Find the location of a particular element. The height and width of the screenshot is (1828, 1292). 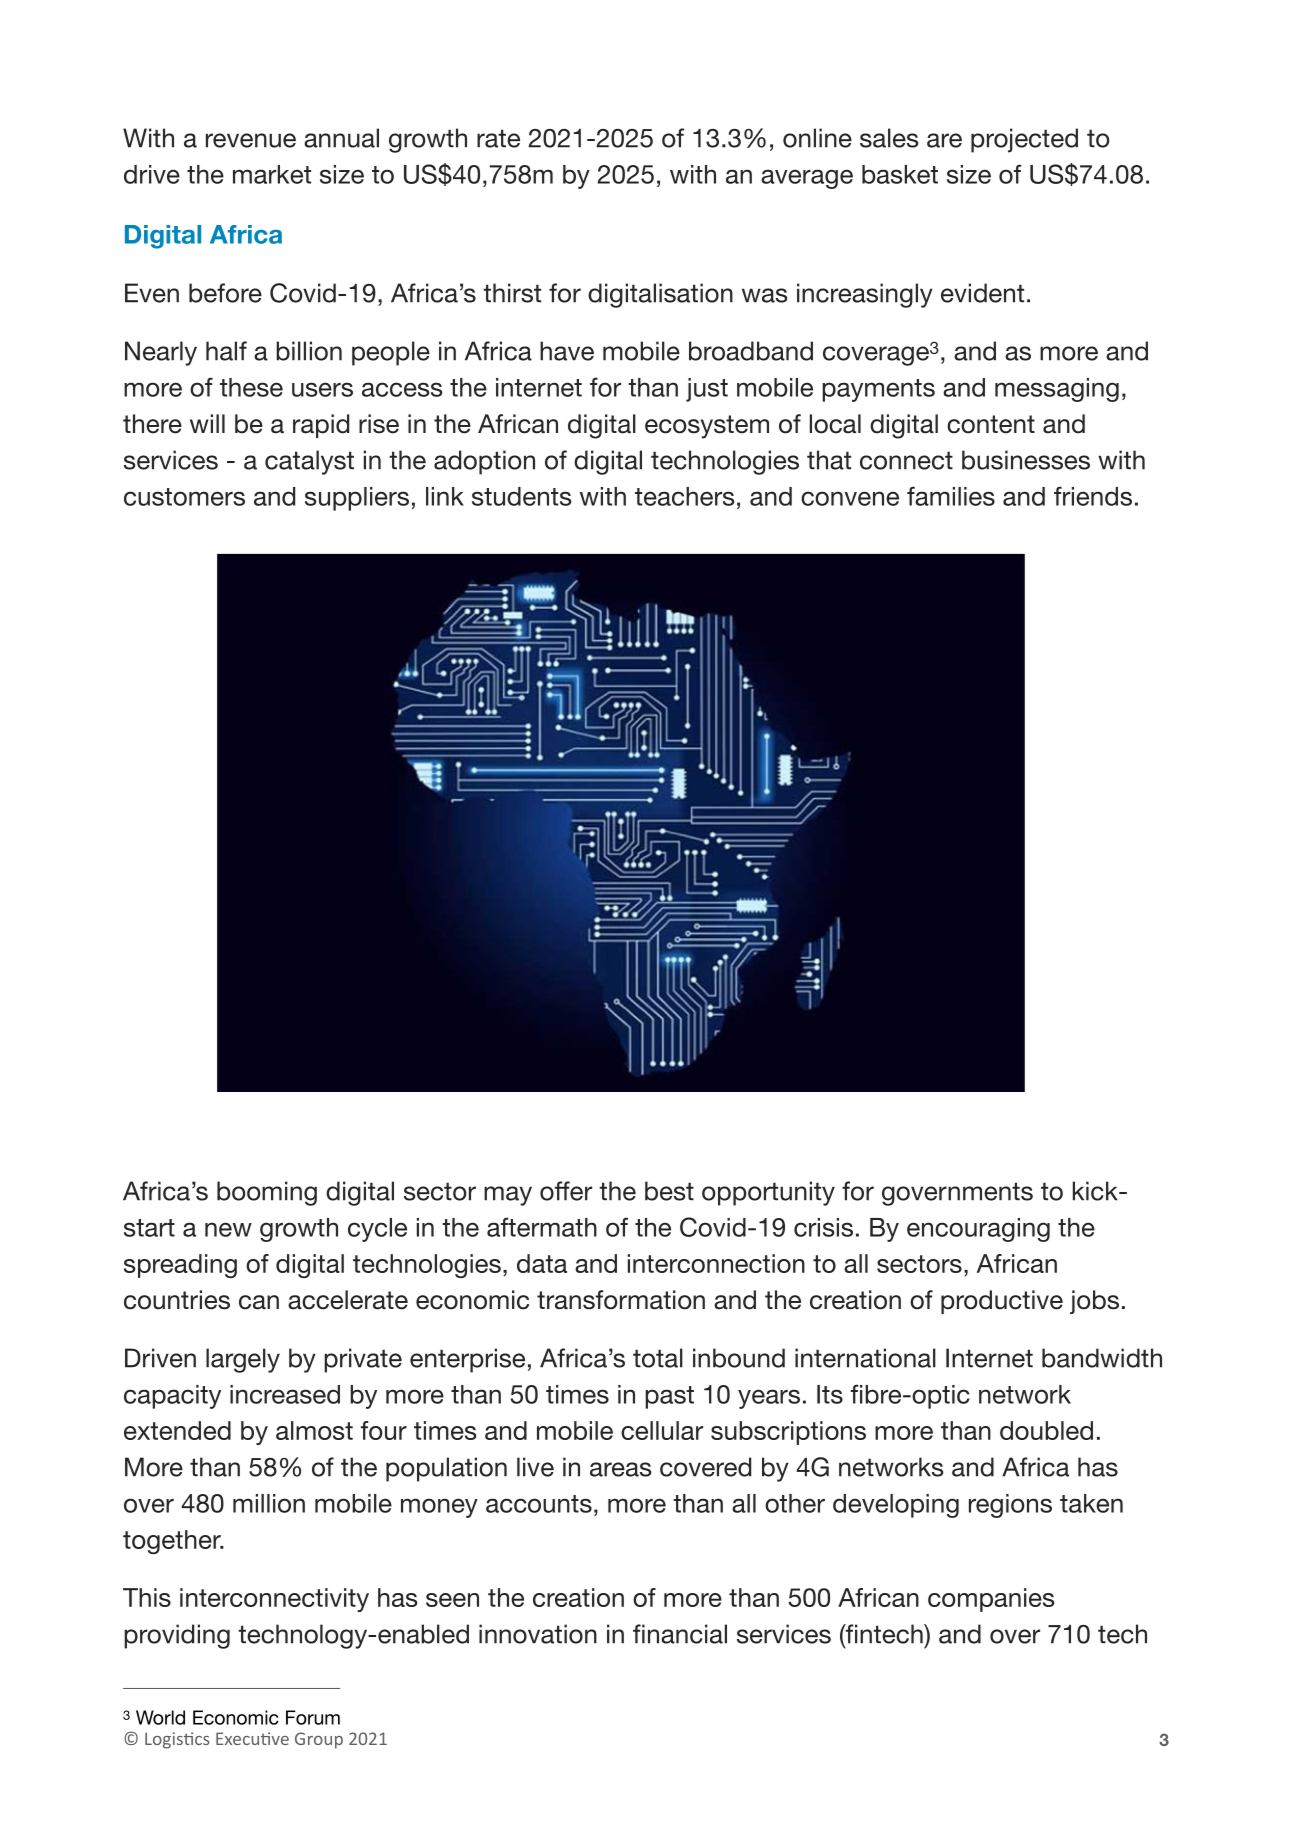

teachers is located at coordinates (684, 496).
